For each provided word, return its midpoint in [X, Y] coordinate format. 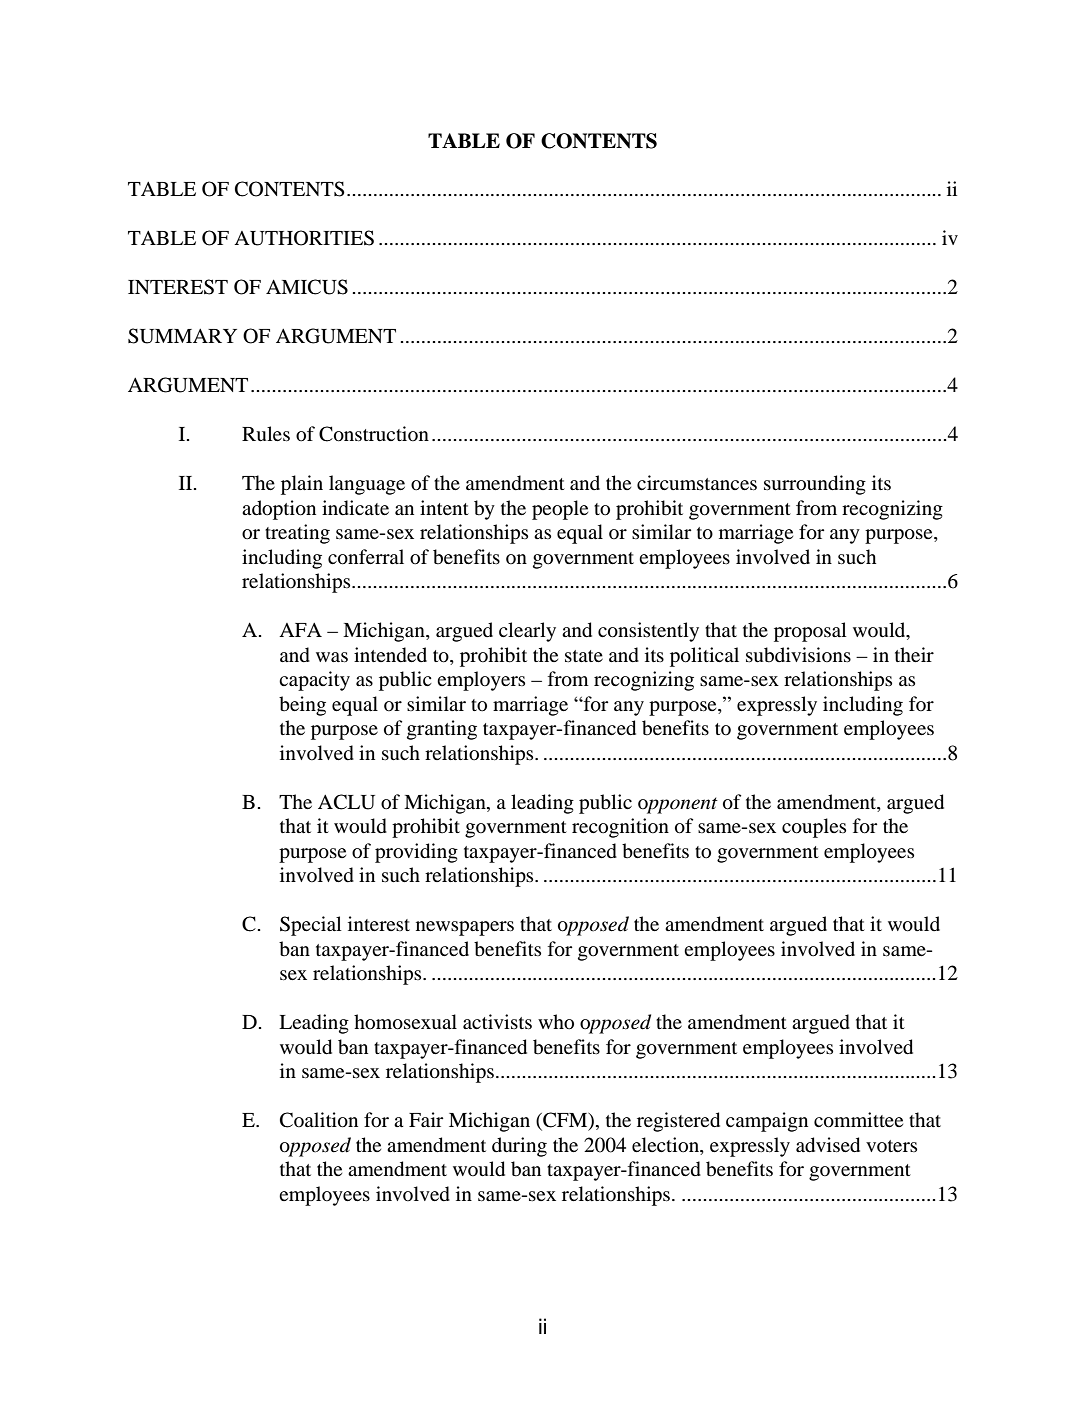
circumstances [697, 482]
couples [814, 828]
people [560, 510]
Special [311, 926]
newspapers [465, 928]
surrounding [815, 485]
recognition [620, 828]
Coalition [319, 1120]
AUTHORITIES [304, 238]
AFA [300, 630]
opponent [678, 805]
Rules [266, 434]
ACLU [346, 802]
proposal [810, 632]
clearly [527, 632]
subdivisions [798, 655]
